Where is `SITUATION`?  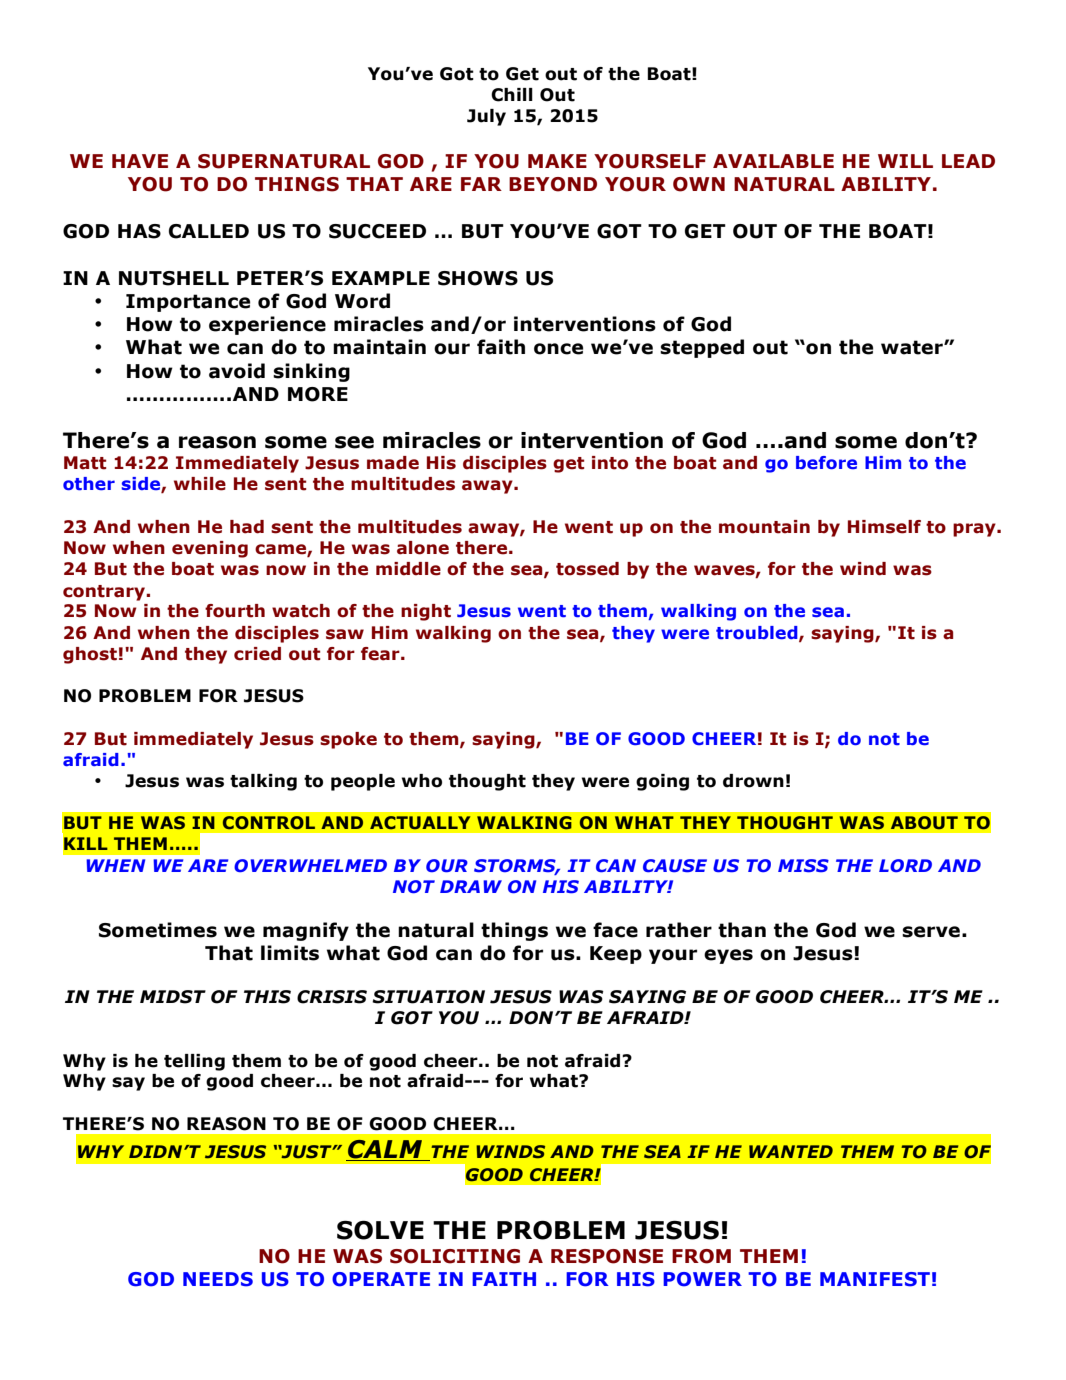 SITUATION is located at coordinates (428, 997).
